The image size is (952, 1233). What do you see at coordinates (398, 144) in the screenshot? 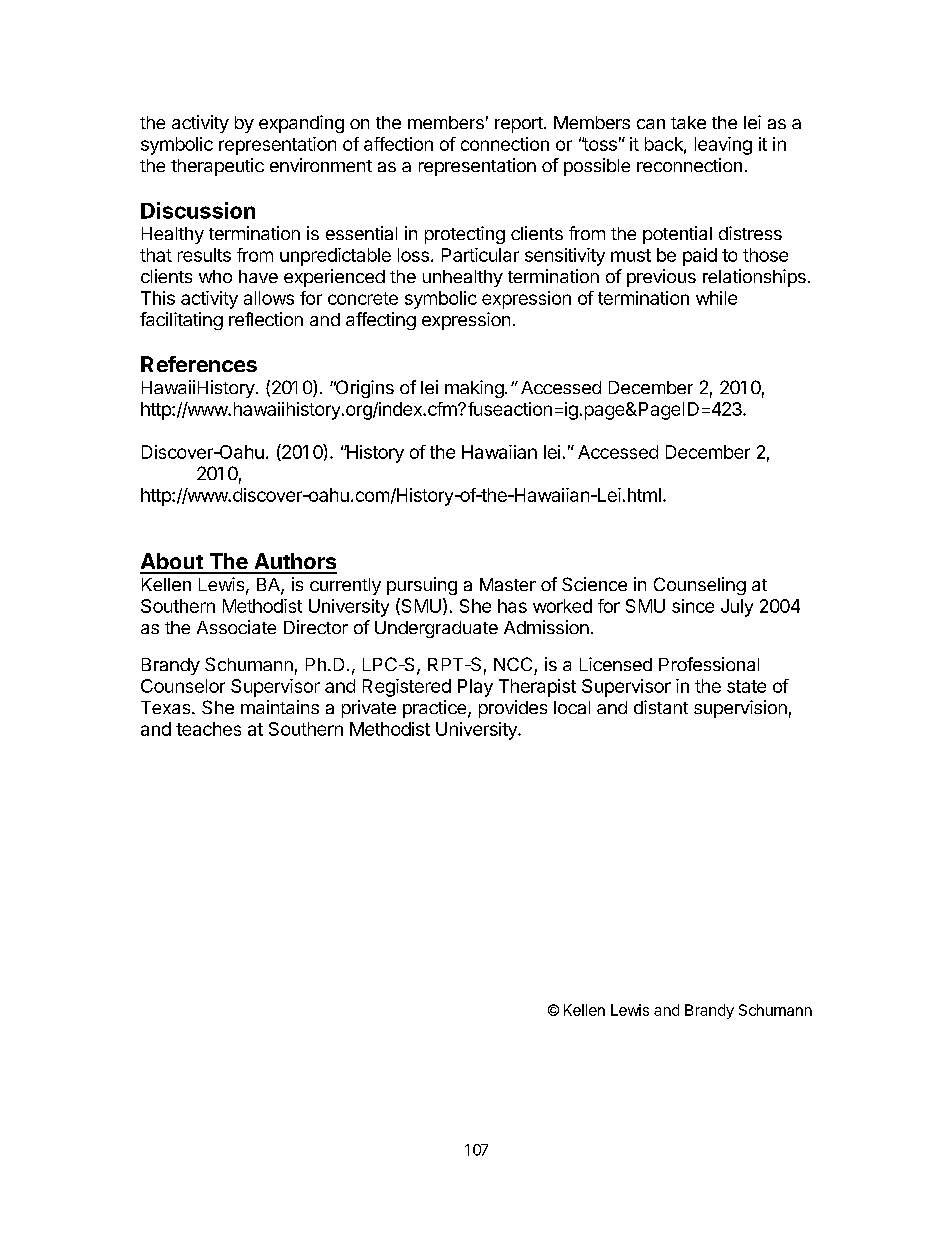
I see `affection` at bounding box center [398, 144].
